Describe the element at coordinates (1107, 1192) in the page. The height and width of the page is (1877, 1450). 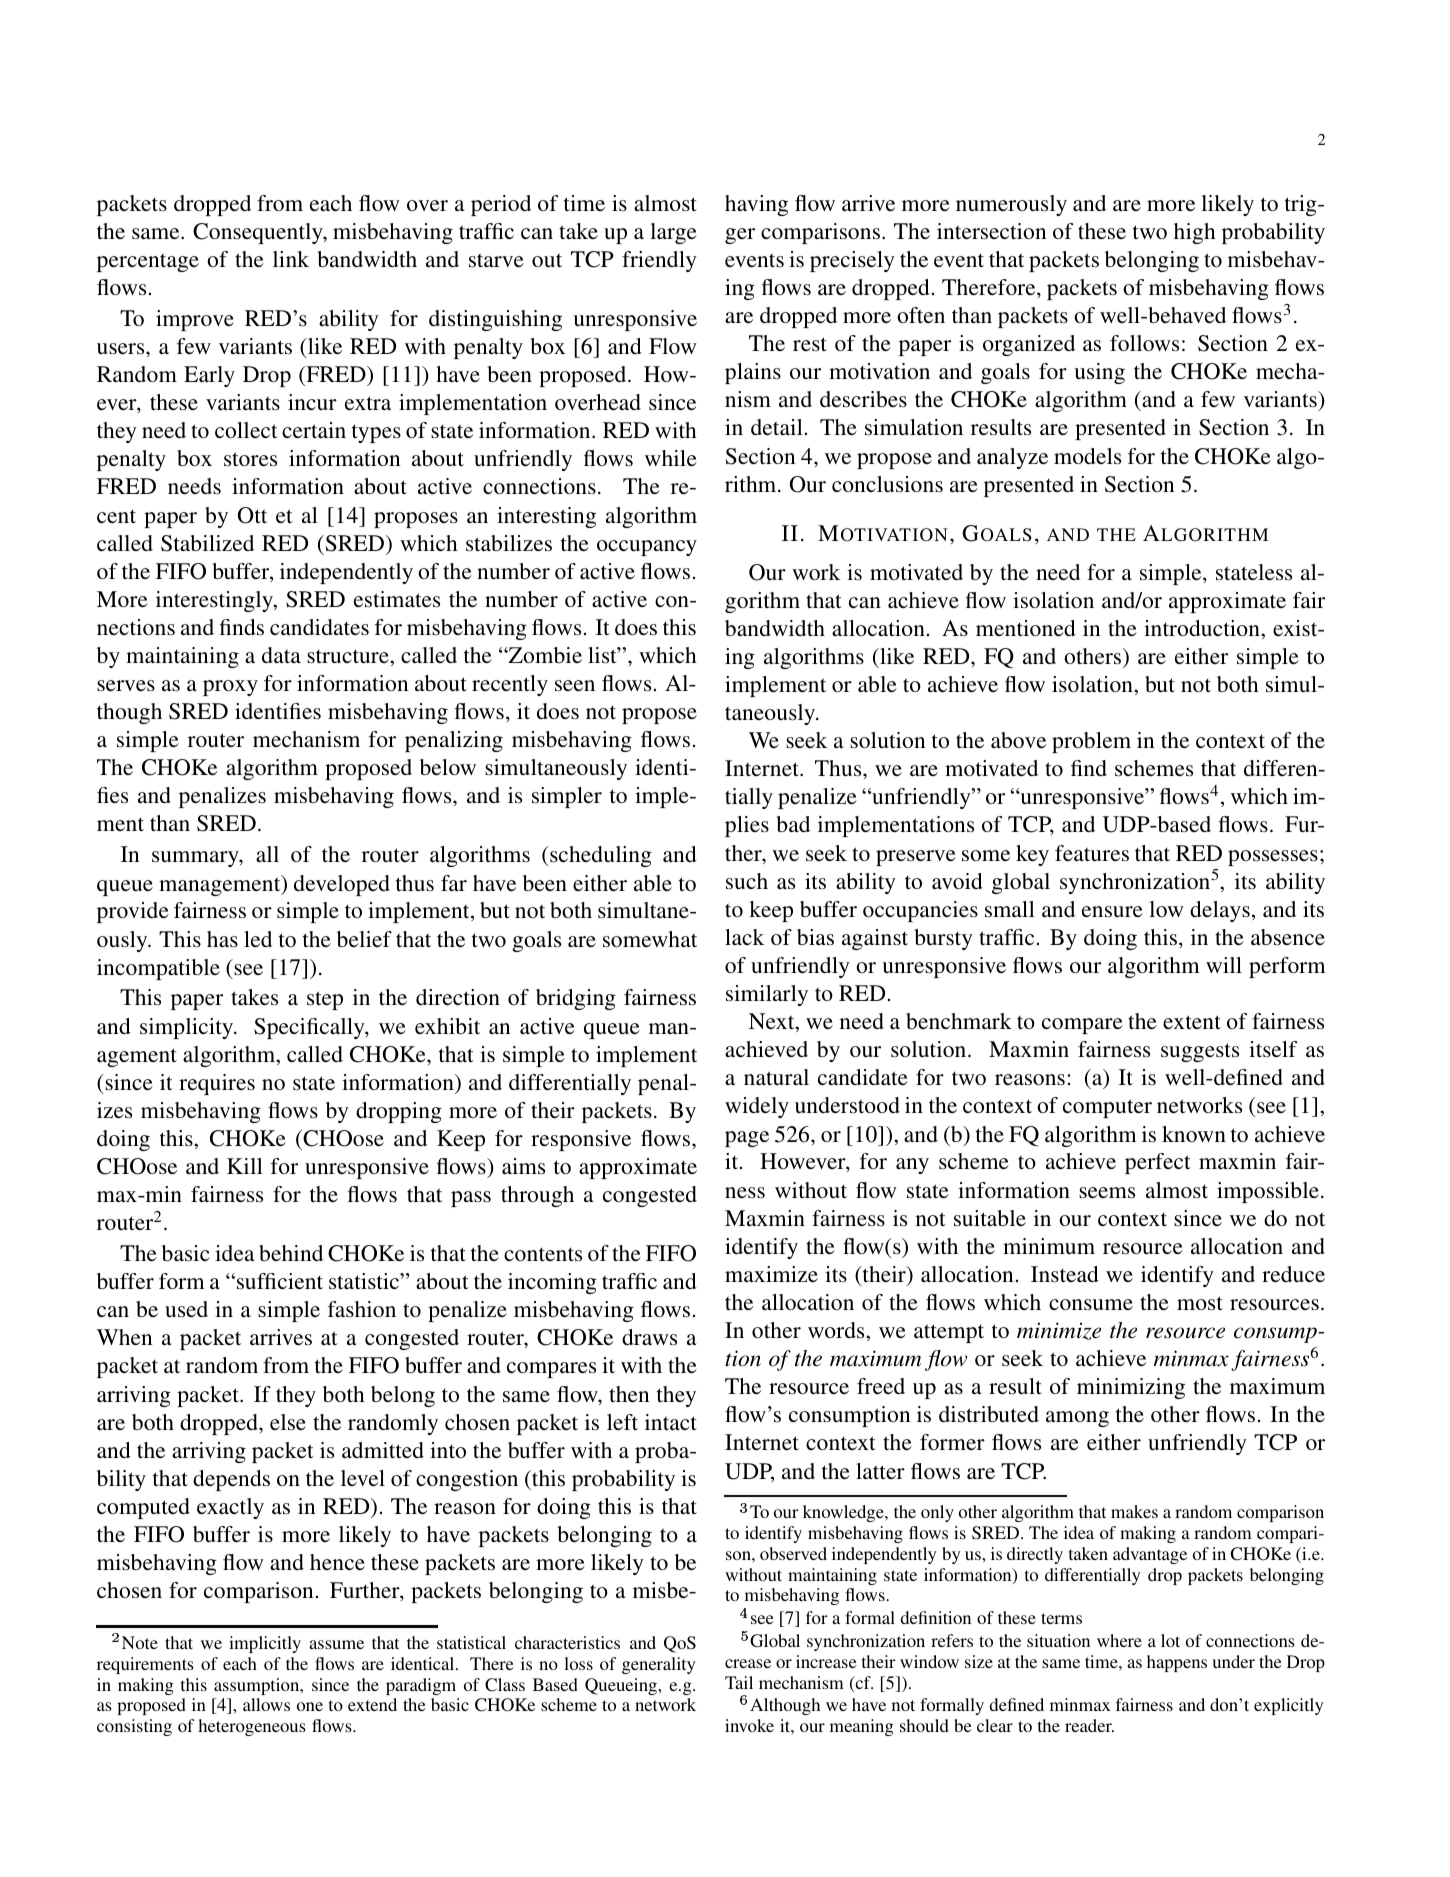
I see `seems` at that location.
